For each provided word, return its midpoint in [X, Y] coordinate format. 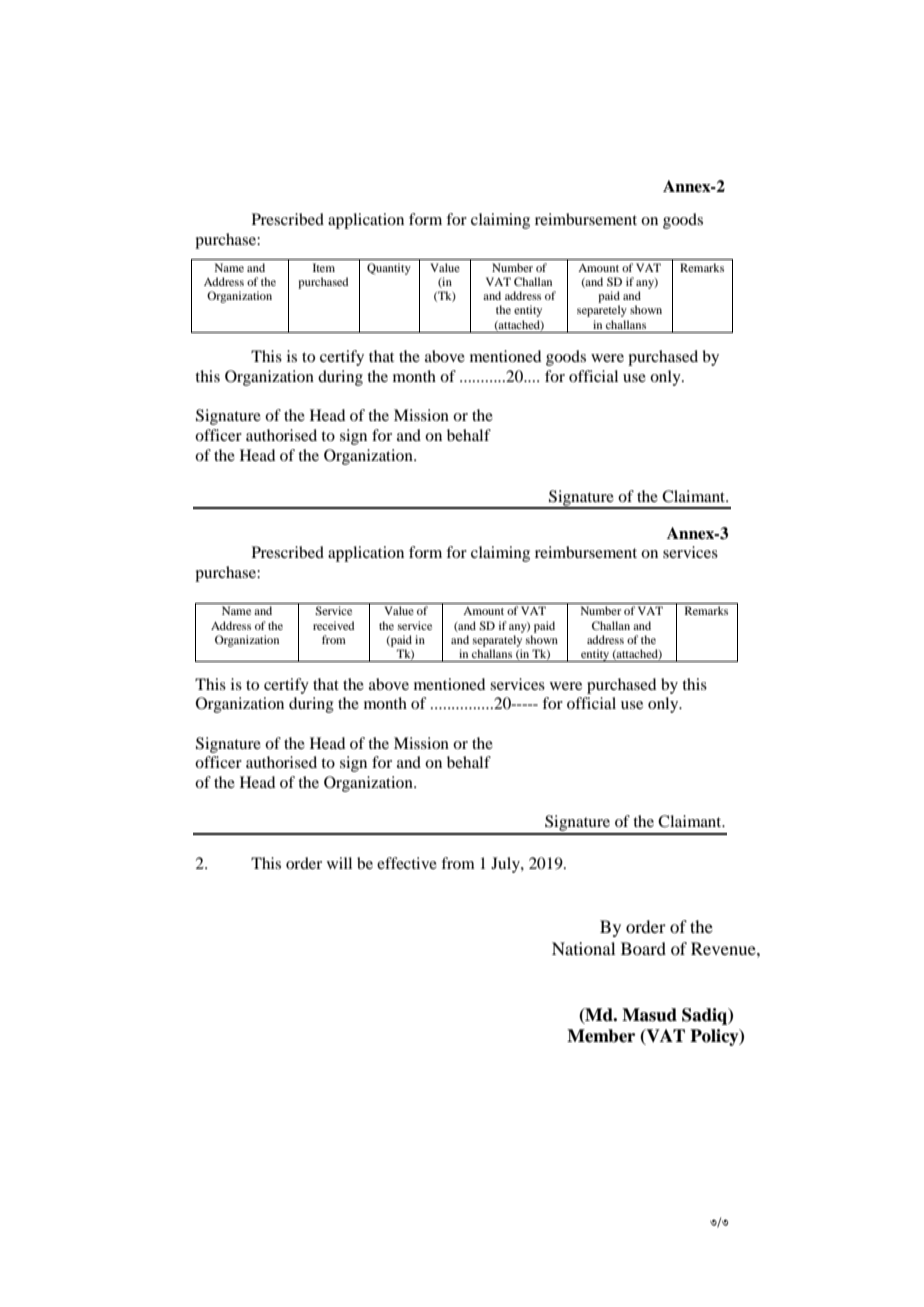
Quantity [389, 269]
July [506, 865]
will [339, 863]
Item [324, 267]
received [333, 625]
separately [497, 641]
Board [643, 948]
